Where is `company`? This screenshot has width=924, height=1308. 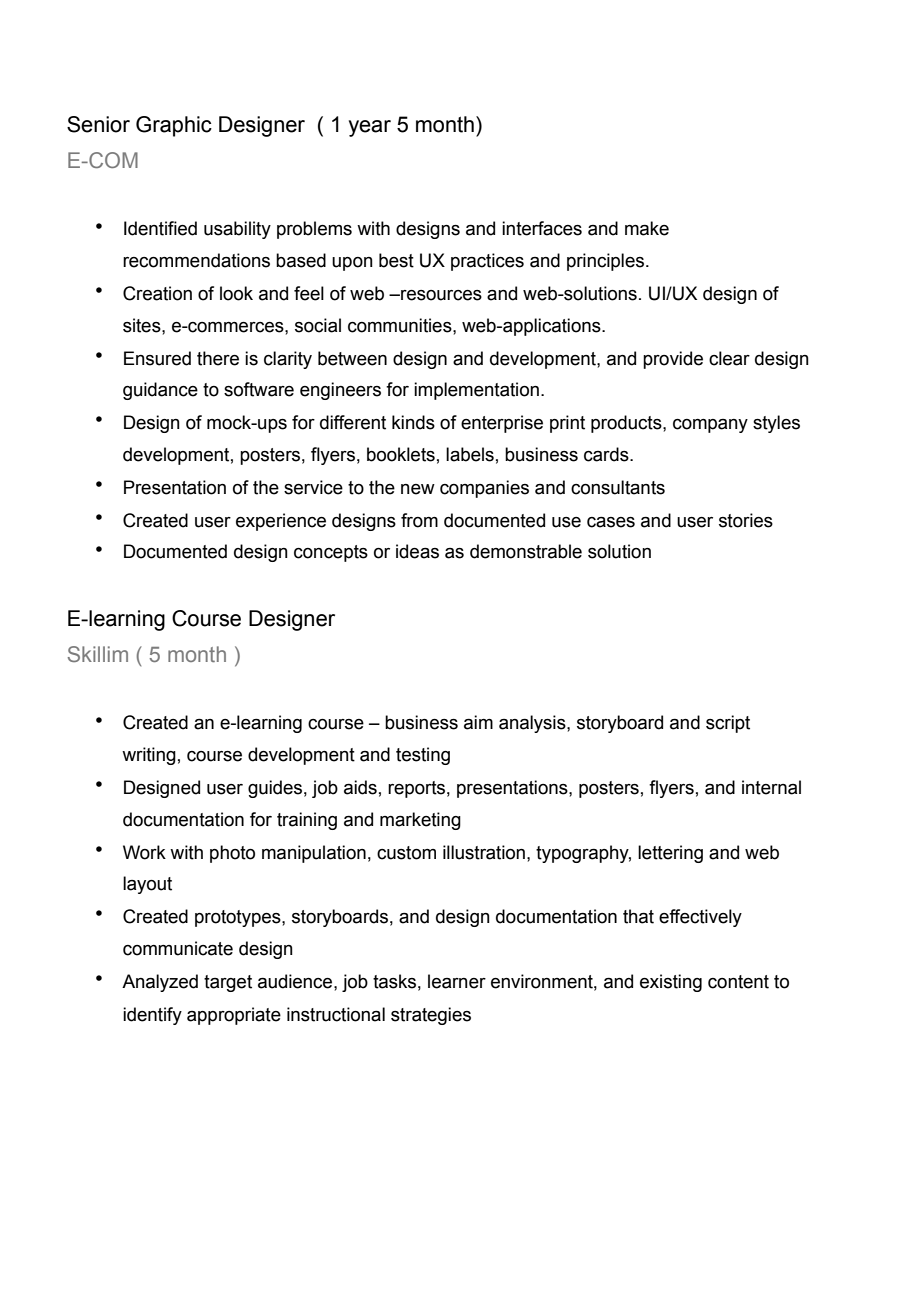 company is located at coordinates (710, 426).
